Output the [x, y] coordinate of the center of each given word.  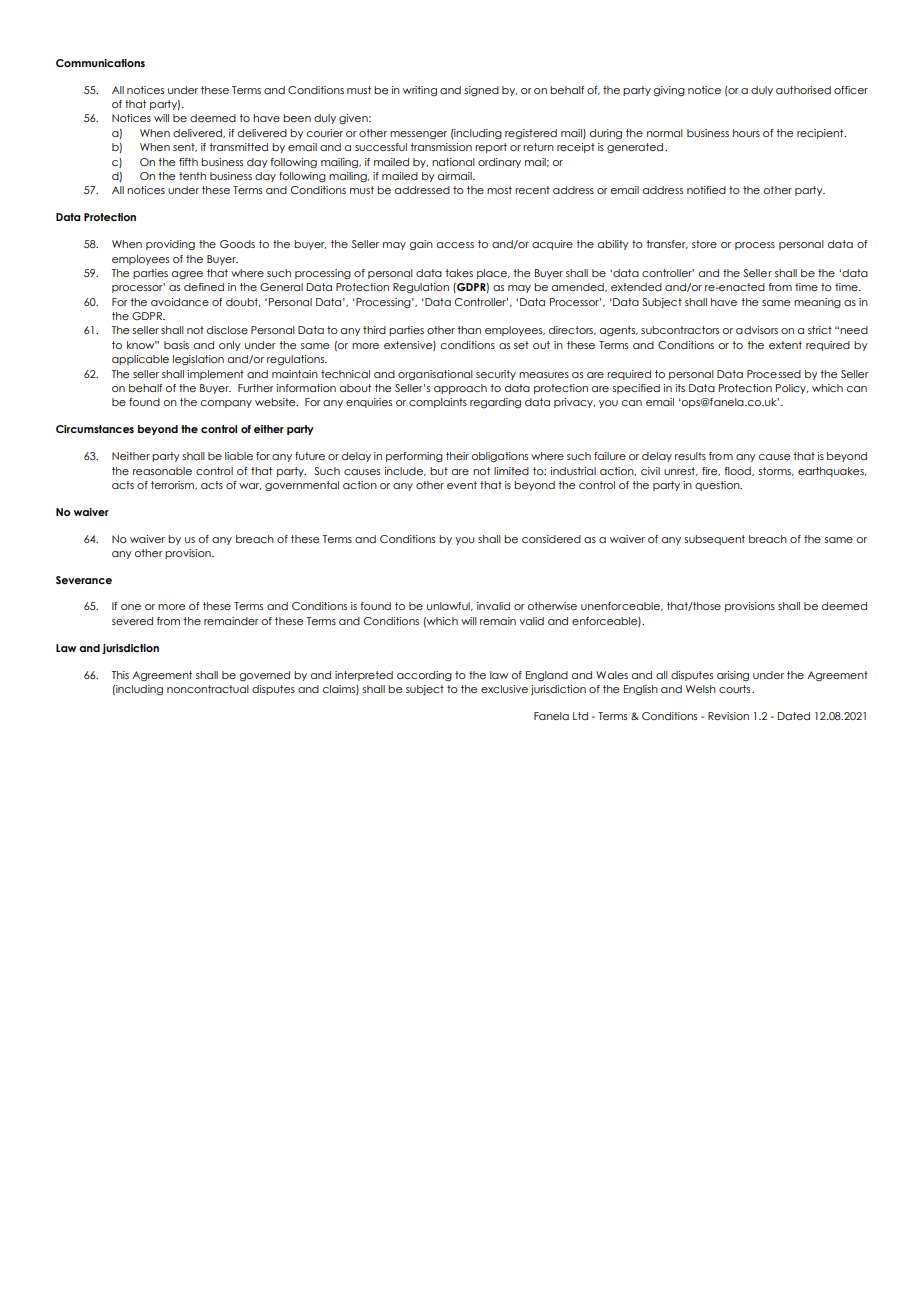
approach [460, 389]
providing [170, 245]
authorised [803, 90]
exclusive [504, 689]
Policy [792, 389]
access [455, 245]
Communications [100, 63]
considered [551, 539]
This [120, 675]
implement [215, 375]
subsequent [714, 540]
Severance [84, 580]
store [704, 244]
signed [481, 91]
